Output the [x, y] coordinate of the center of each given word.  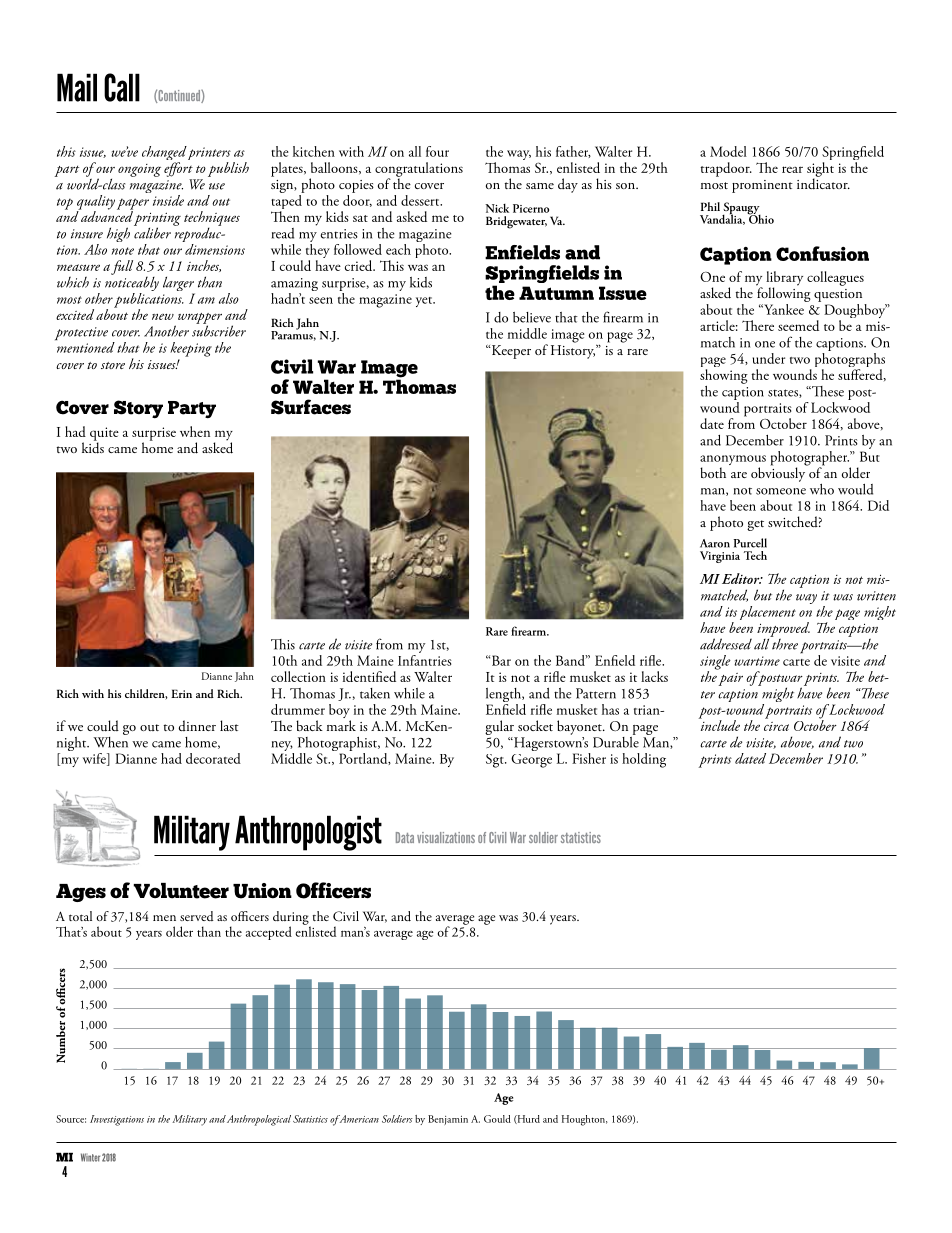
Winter [90, 1157]
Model [728, 151]
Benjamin [448, 1120]
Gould [497, 1119]
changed [164, 154]
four [437, 151]
